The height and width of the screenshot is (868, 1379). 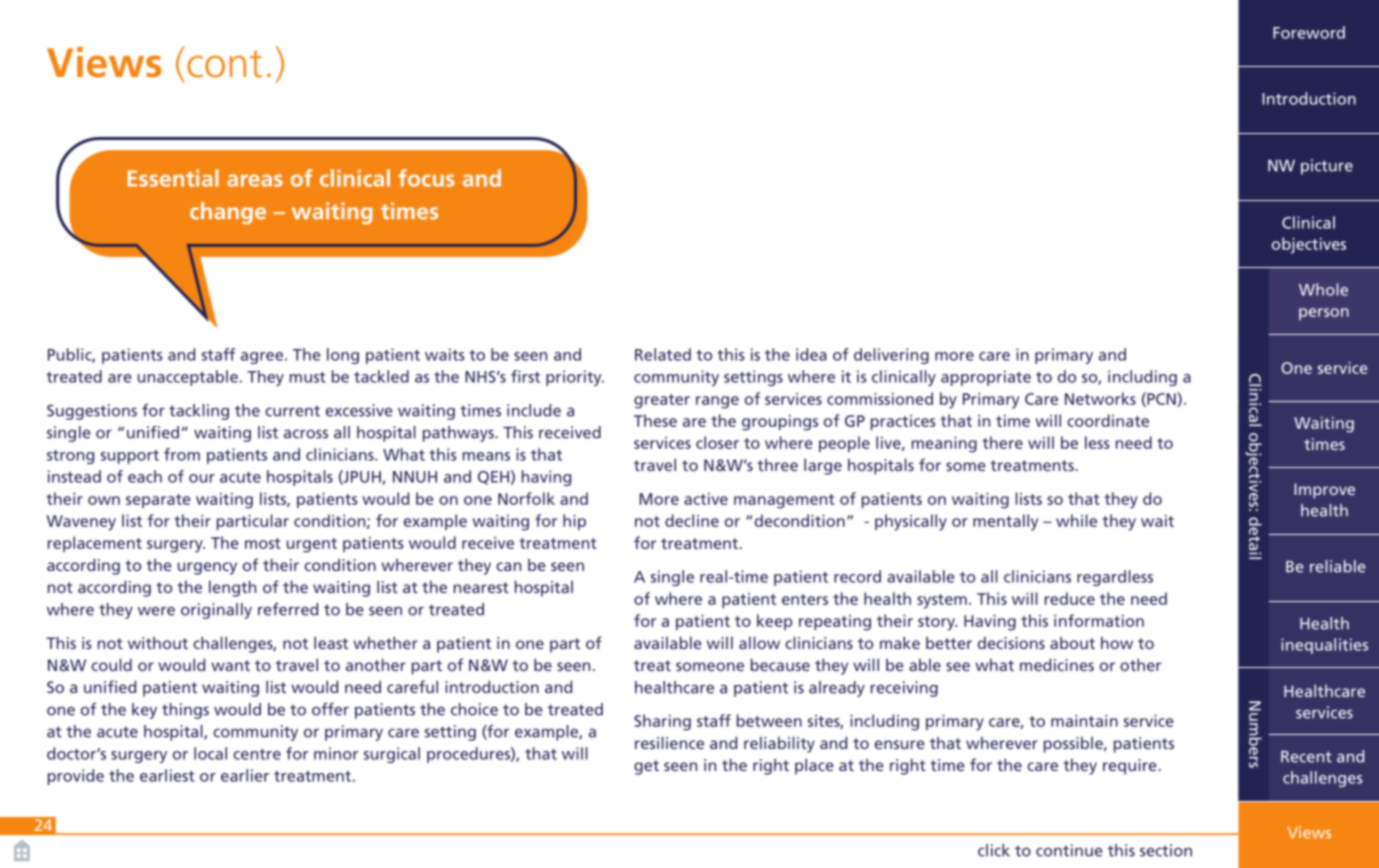 What do you see at coordinates (173, 178) in the screenshot?
I see `Essential` at bounding box center [173, 178].
